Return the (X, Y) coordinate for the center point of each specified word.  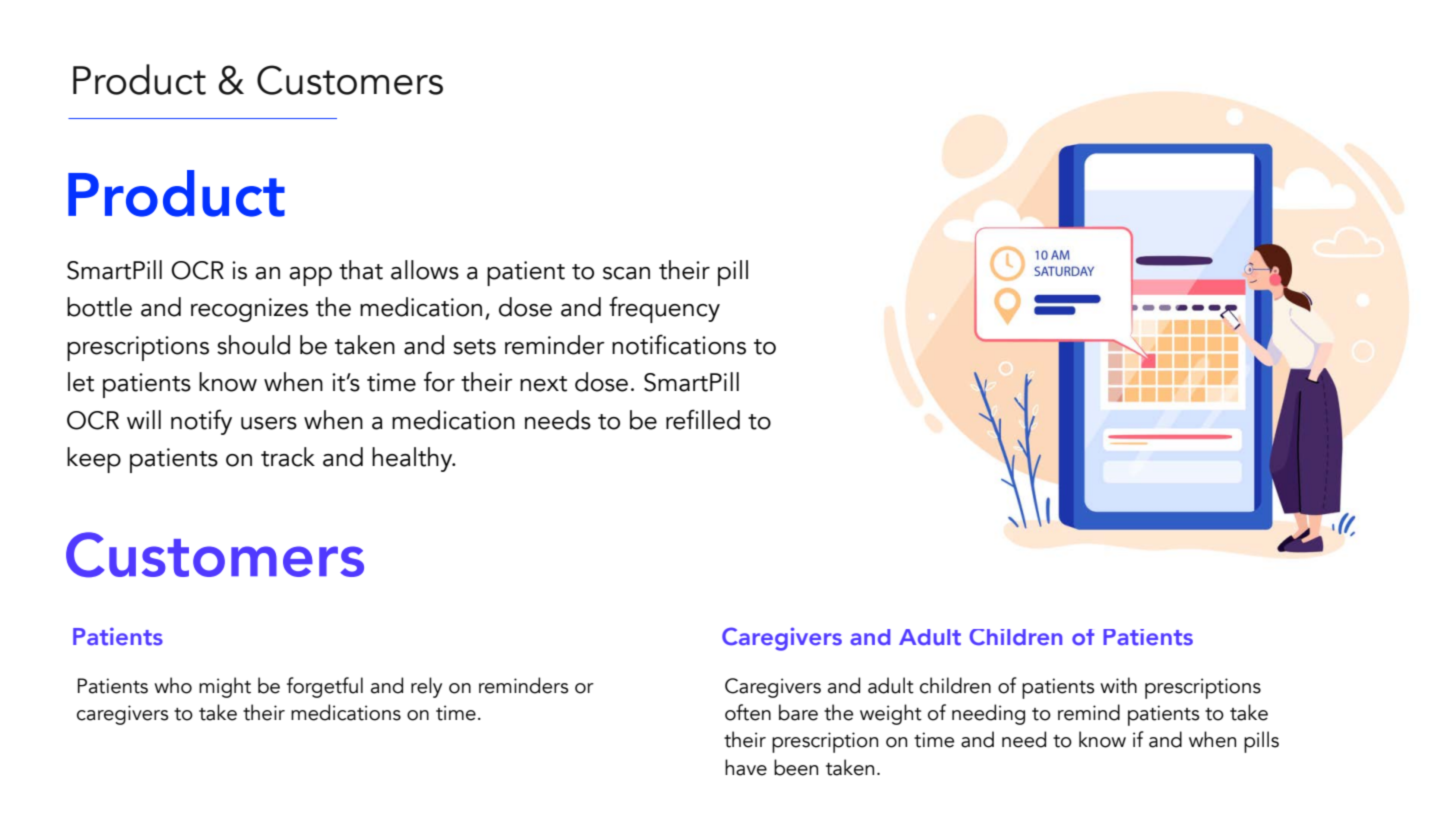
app (310, 276)
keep (94, 460)
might (225, 687)
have (746, 767)
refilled (703, 419)
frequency (664, 309)
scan (626, 273)
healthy (413, 459)
